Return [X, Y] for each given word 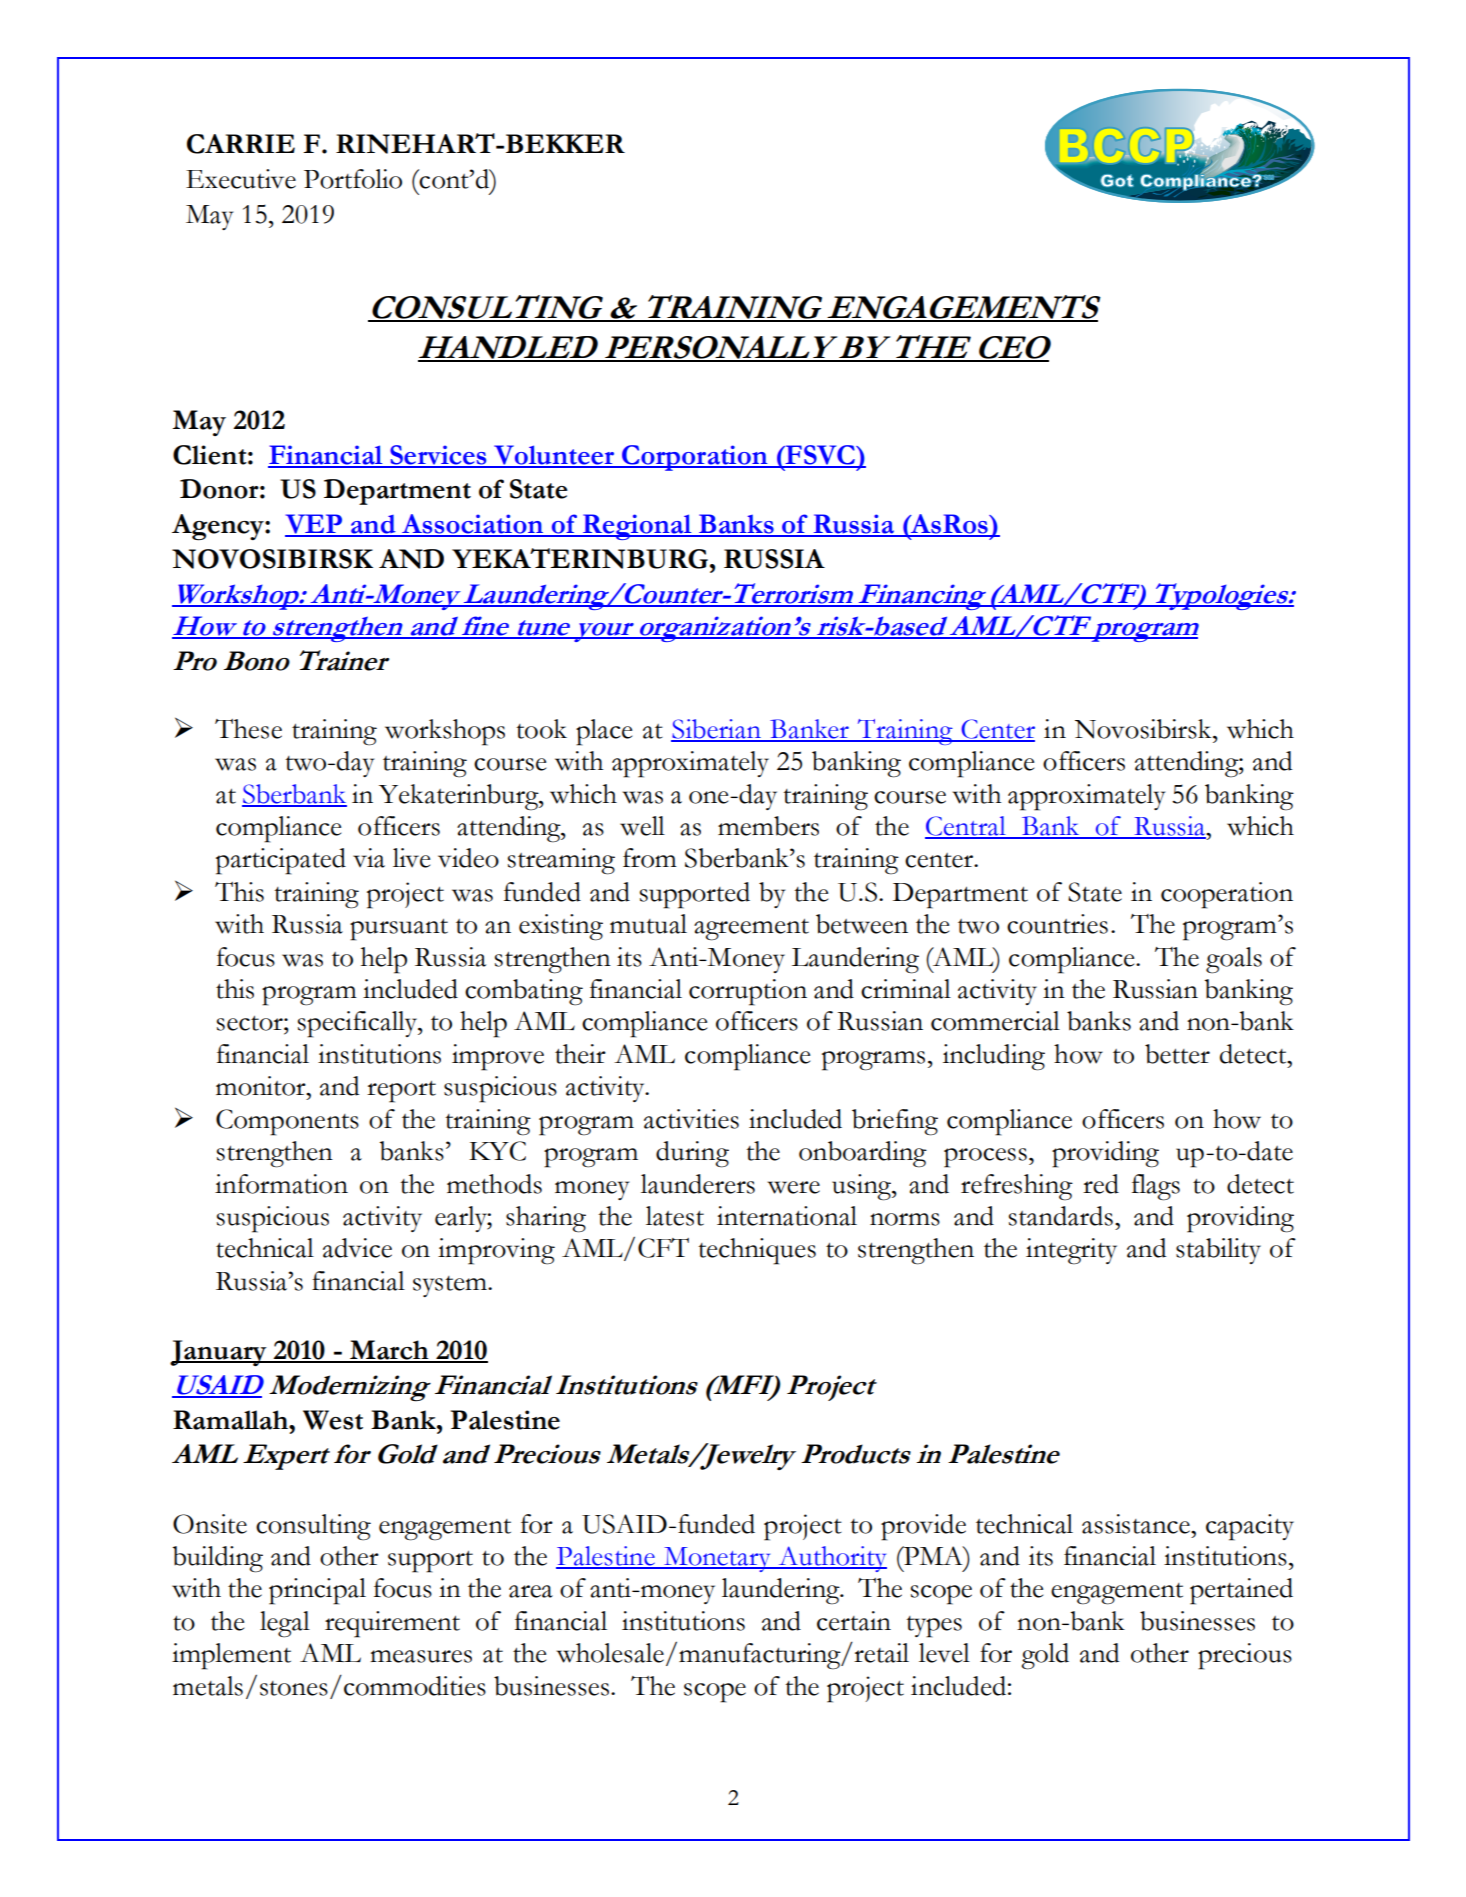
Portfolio [353, 179]
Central [966, 827]
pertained [1241, 1591]
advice [357, 1248]
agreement [751, 930]
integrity [1071, 1251]
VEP [315, 525]
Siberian [717, 730]
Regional [637, 527]
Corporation [695, 458]
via [369, 858]
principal [317, 1591]
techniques [757, 1251]
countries [1057, 924]
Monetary [717, 1559]
